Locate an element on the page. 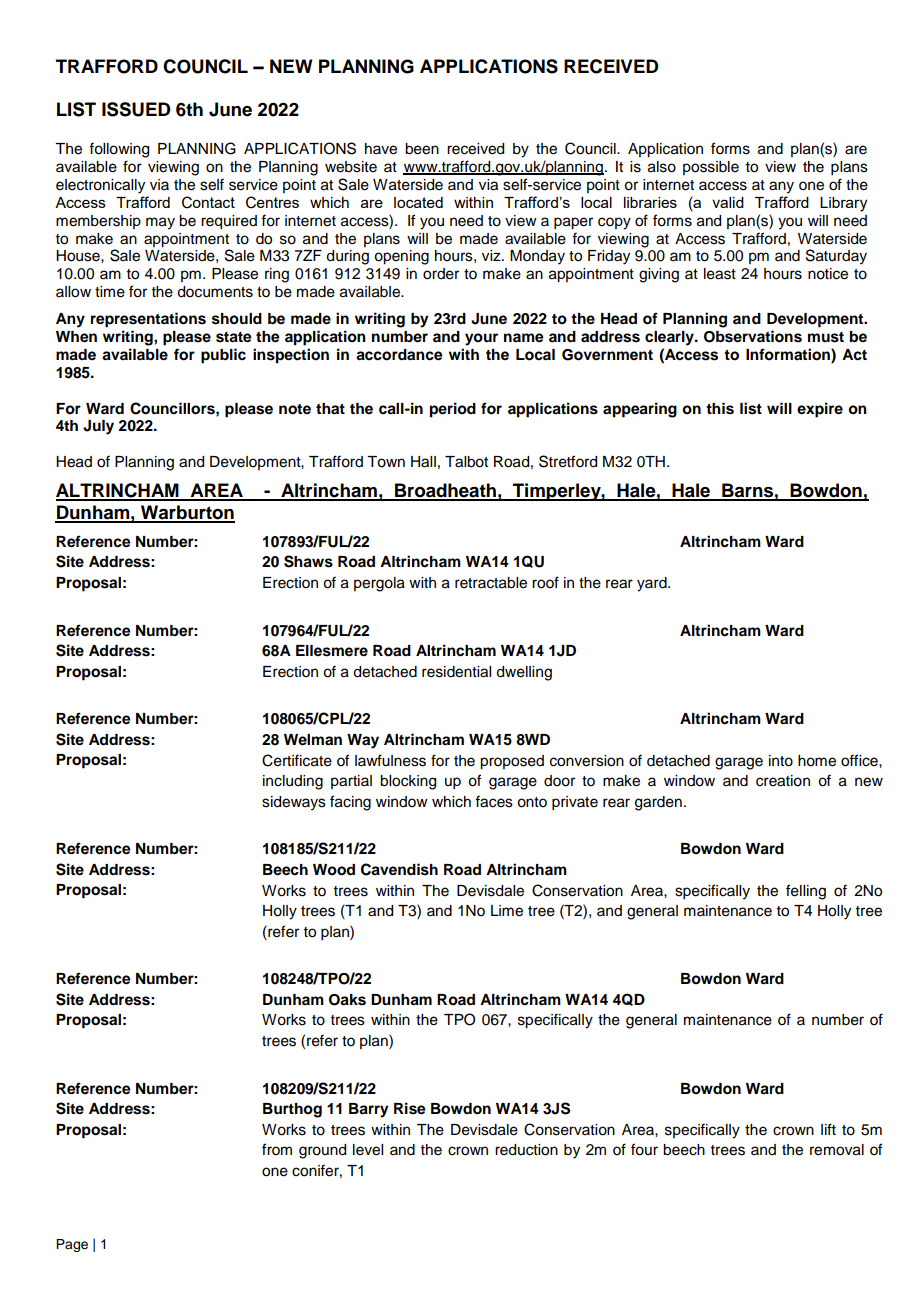 The image size is (924, 1308). felling is located at coordinates (806, 892).
